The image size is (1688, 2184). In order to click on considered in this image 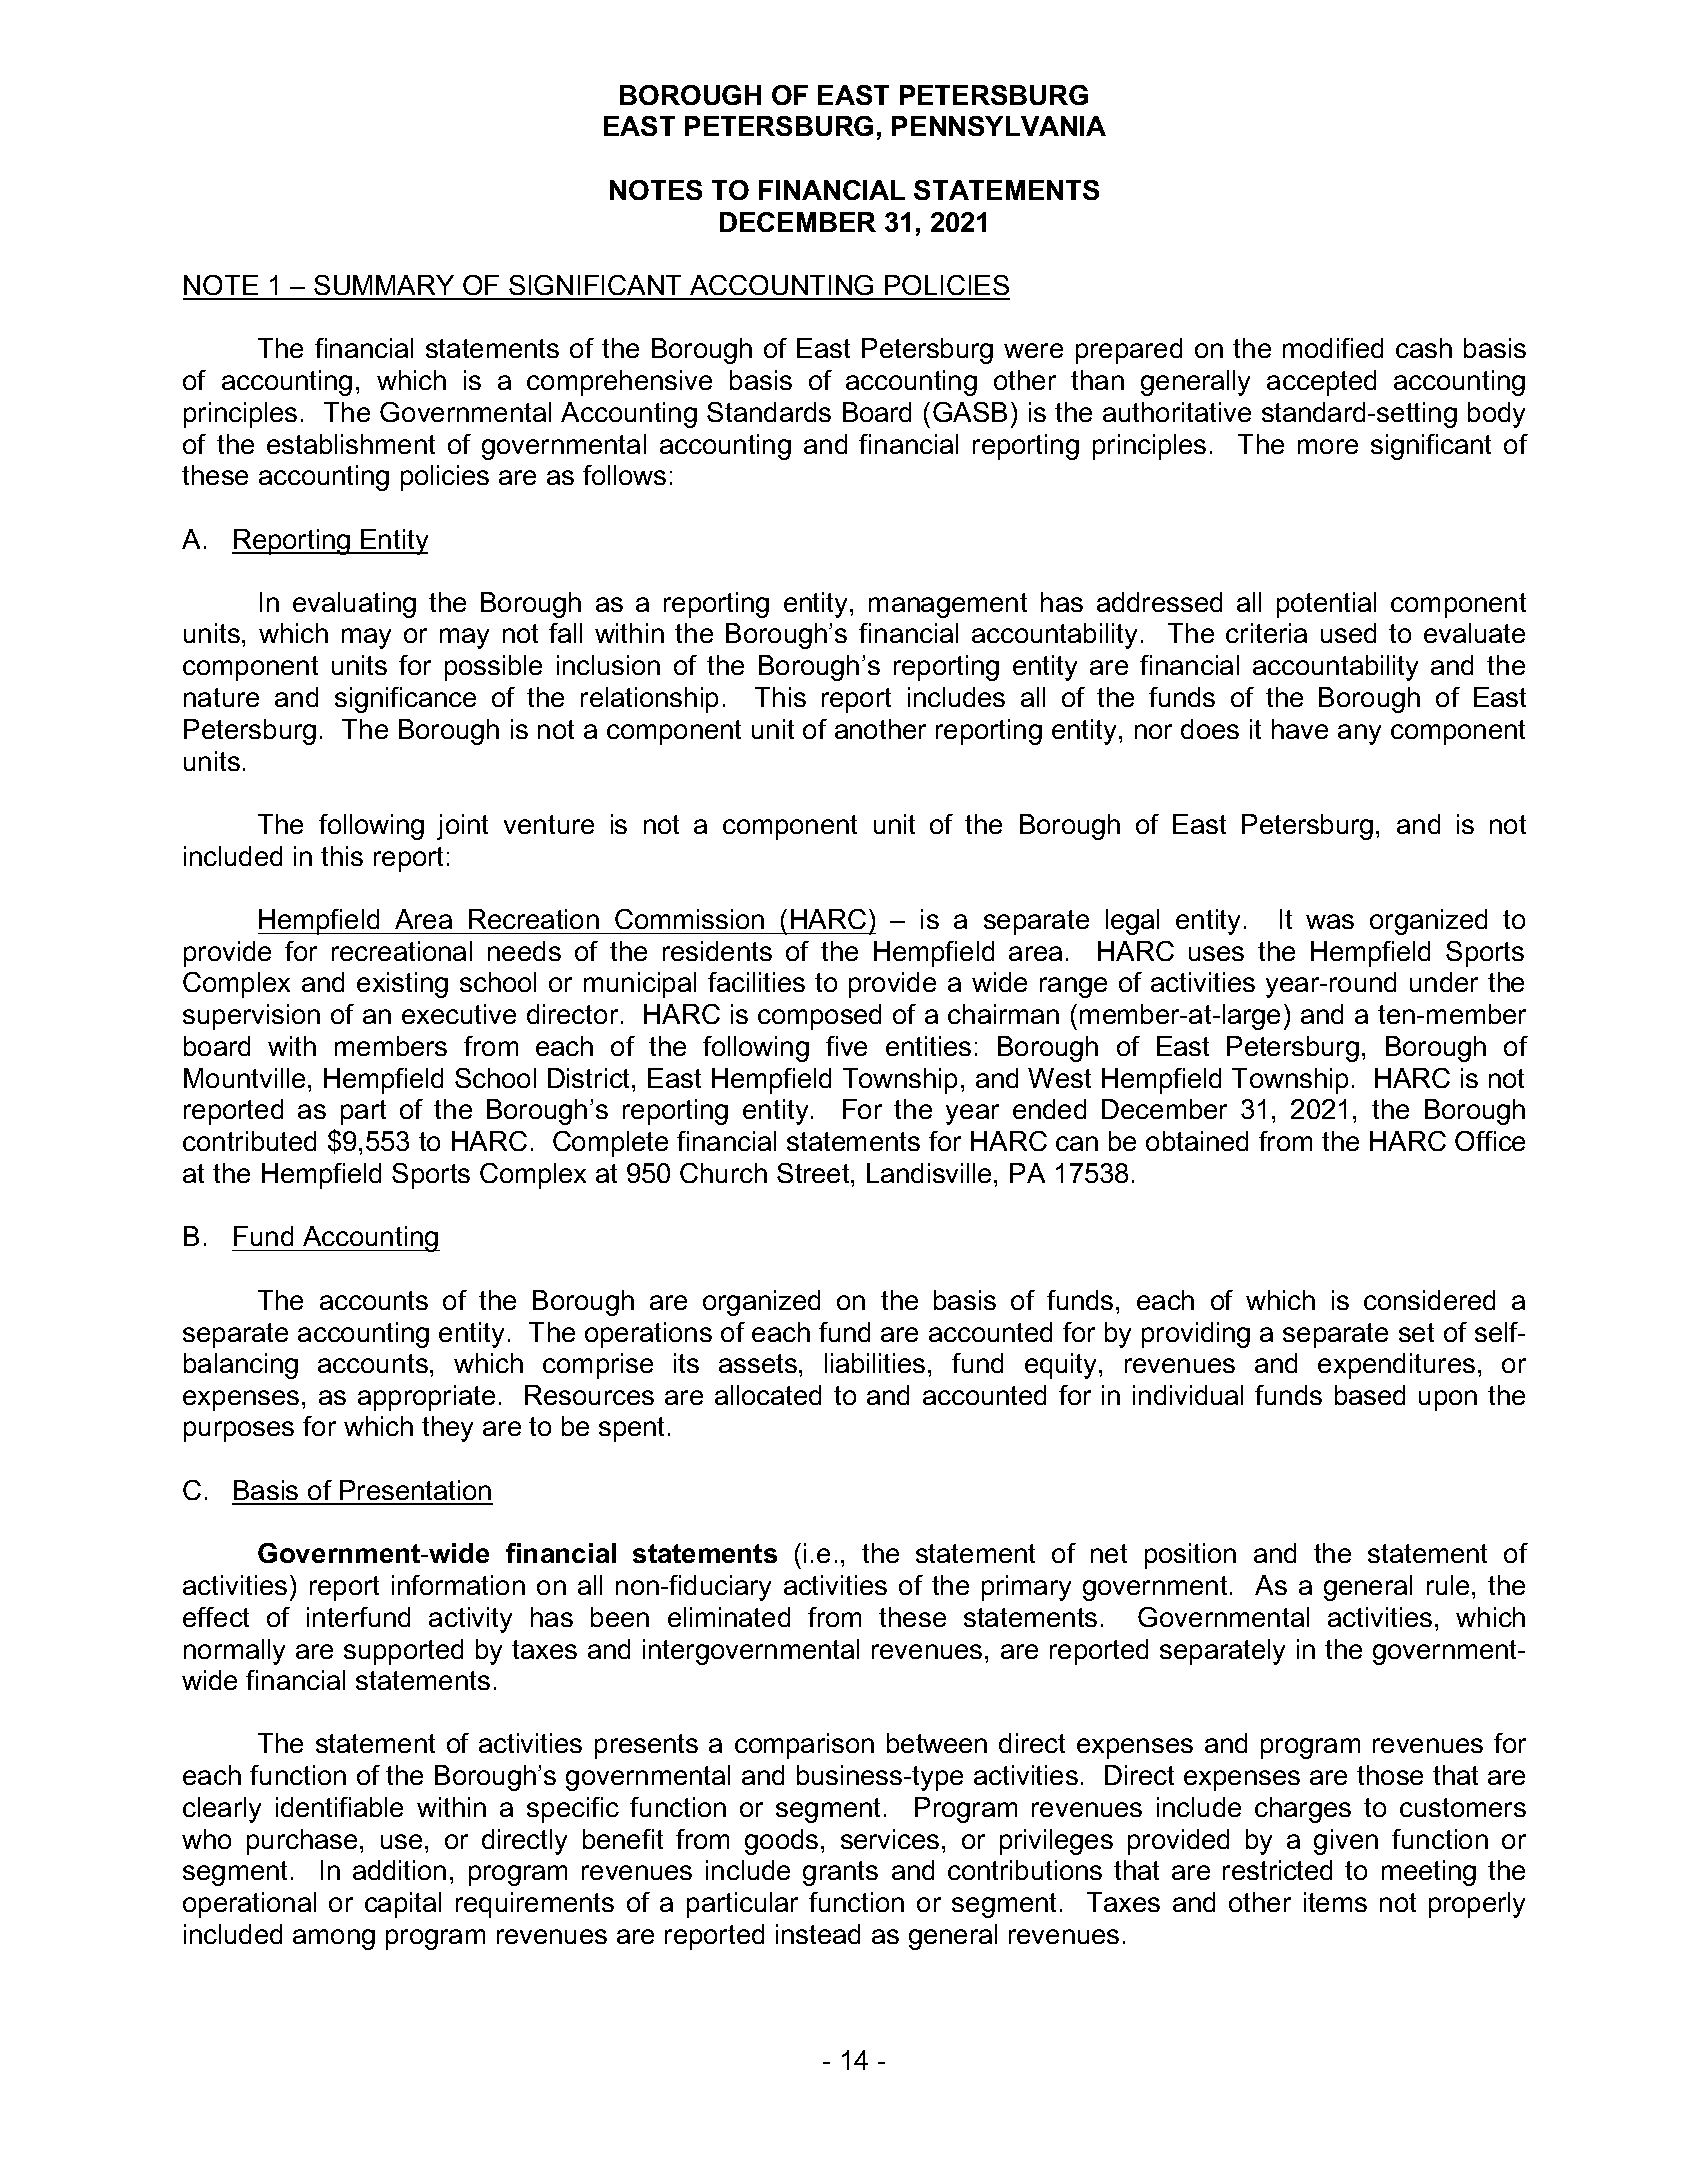, I will do `click(1429, 1300)`.
